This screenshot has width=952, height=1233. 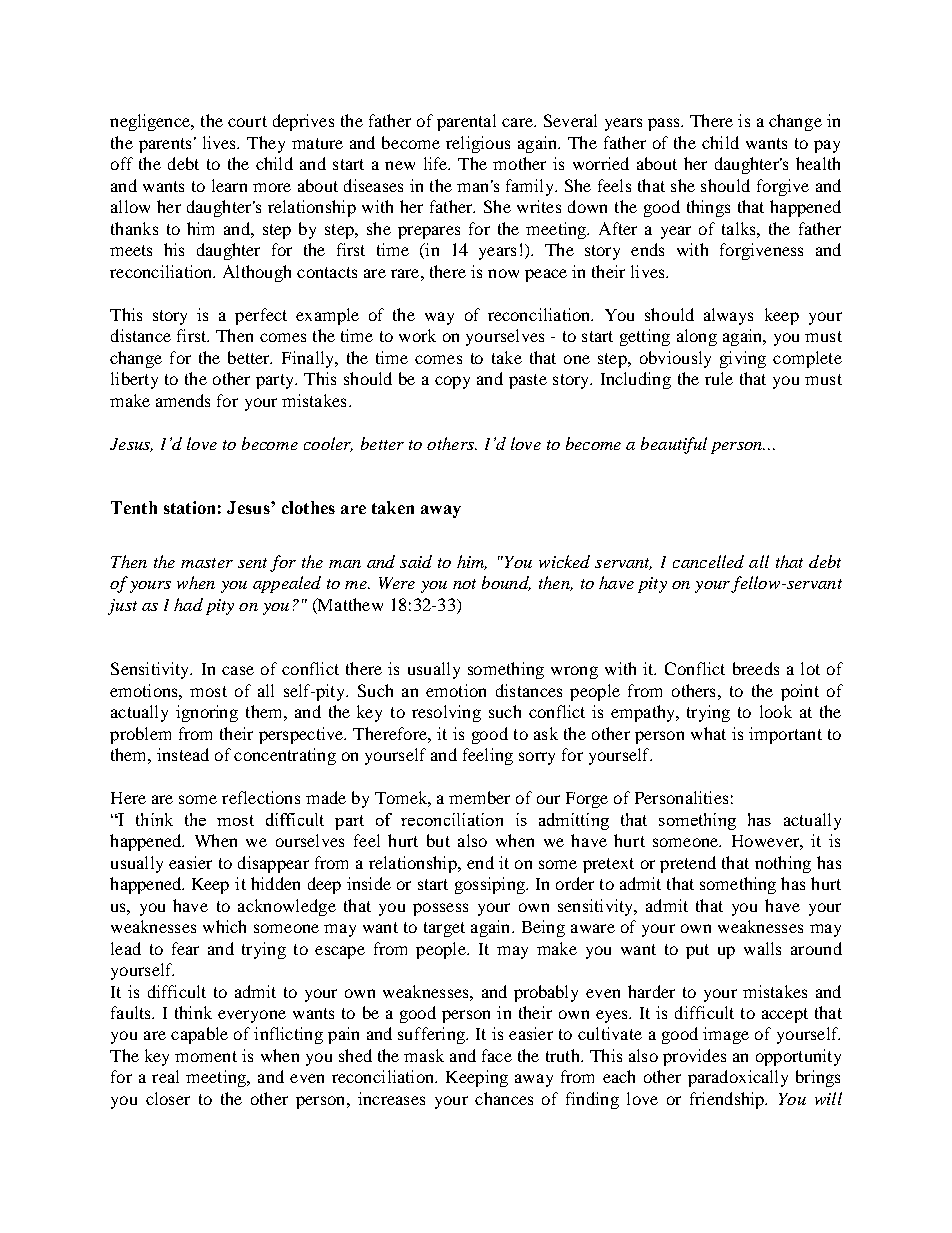 I want to click on moment, so click(x=206, y=1056).
